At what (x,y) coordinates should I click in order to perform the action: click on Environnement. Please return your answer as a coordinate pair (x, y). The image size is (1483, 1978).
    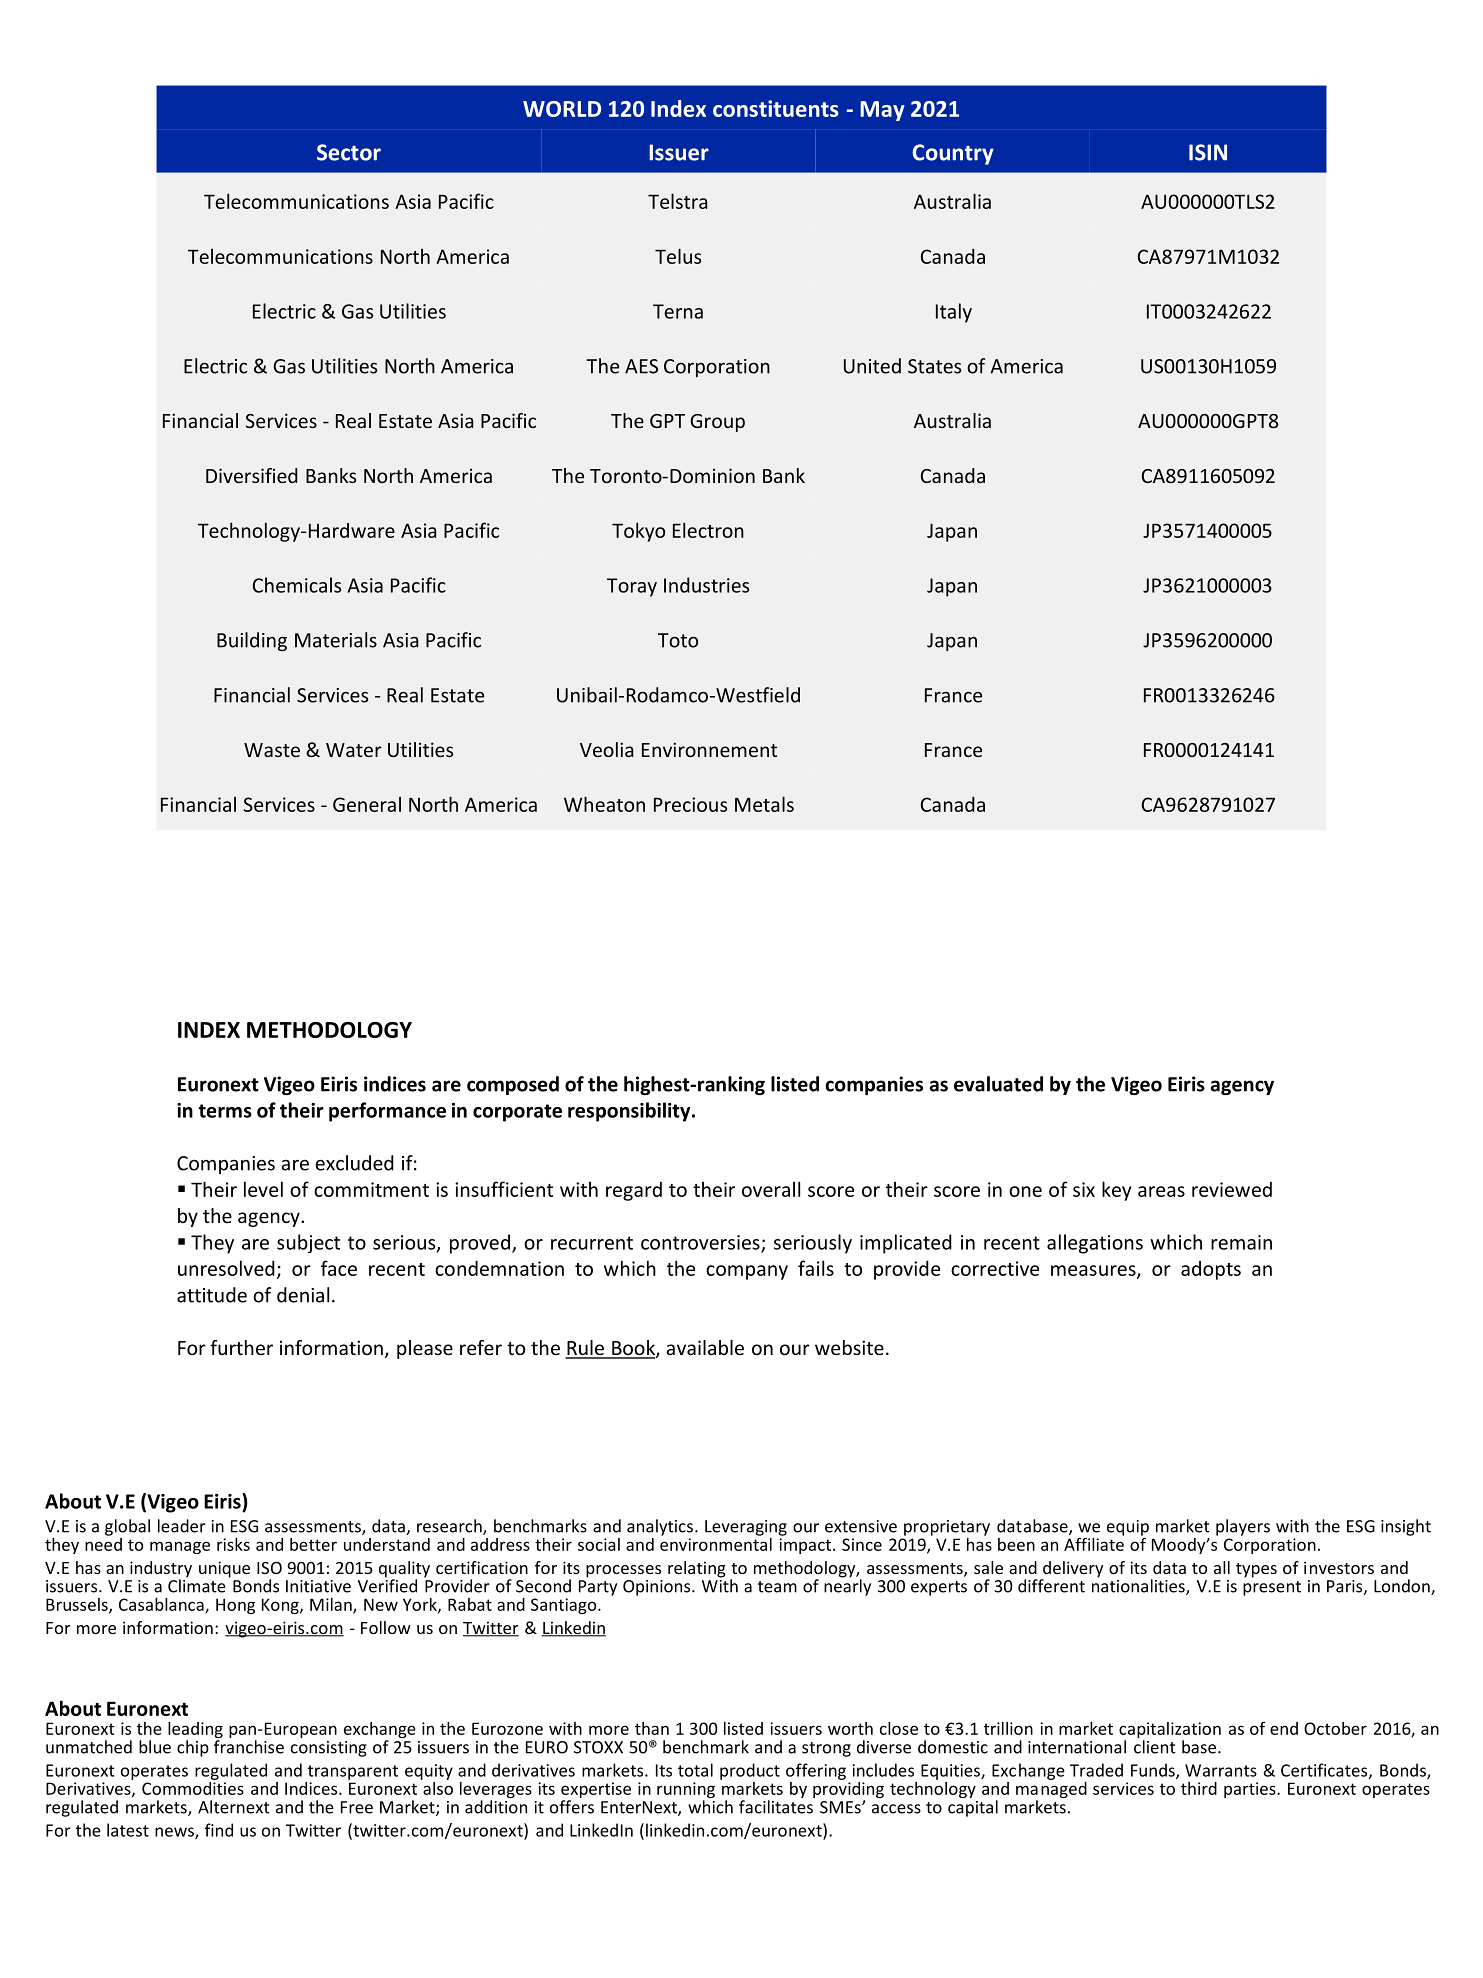
    Looking at the image, I should click on (709, 749).
